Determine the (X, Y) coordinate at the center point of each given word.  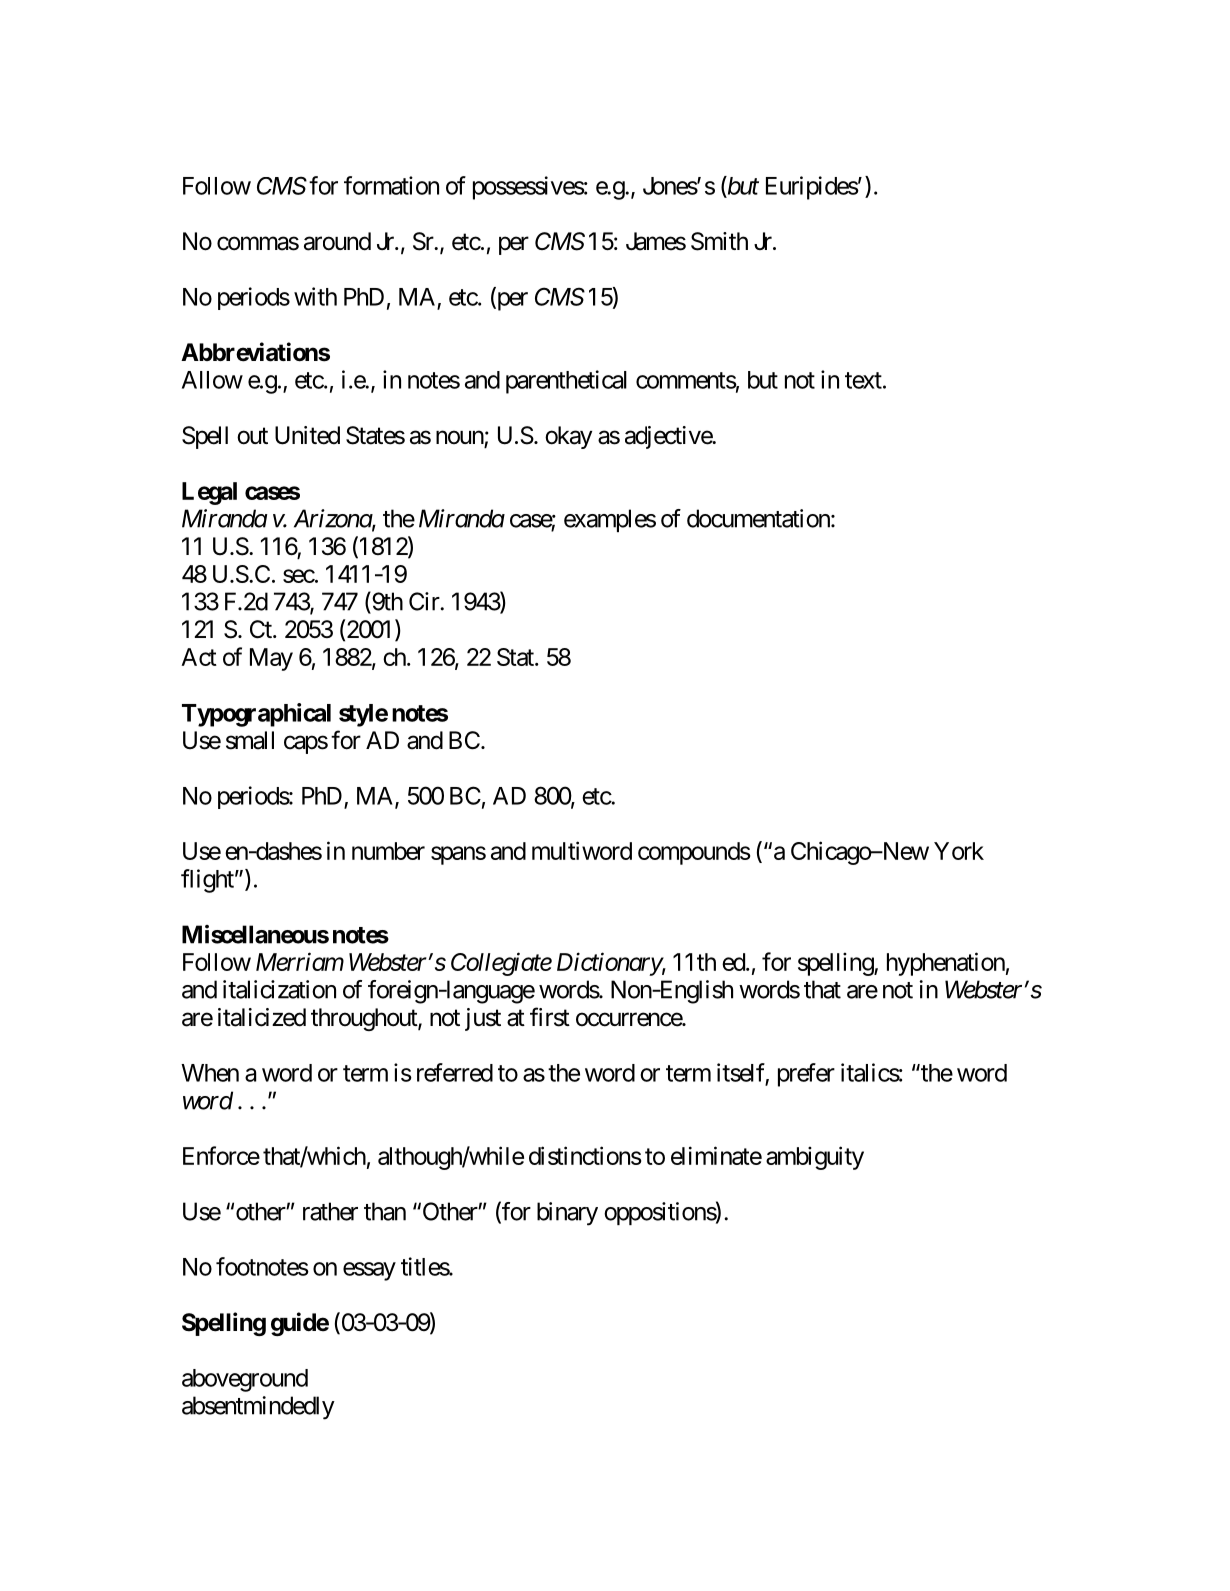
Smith (719, 241)
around (337, 241)
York (959, 851)
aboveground (245, 1380)
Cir (425, 601)
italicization (279, 989)
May (271, 659)
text (863, 380)
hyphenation (946, 964)
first (550, 1017)
